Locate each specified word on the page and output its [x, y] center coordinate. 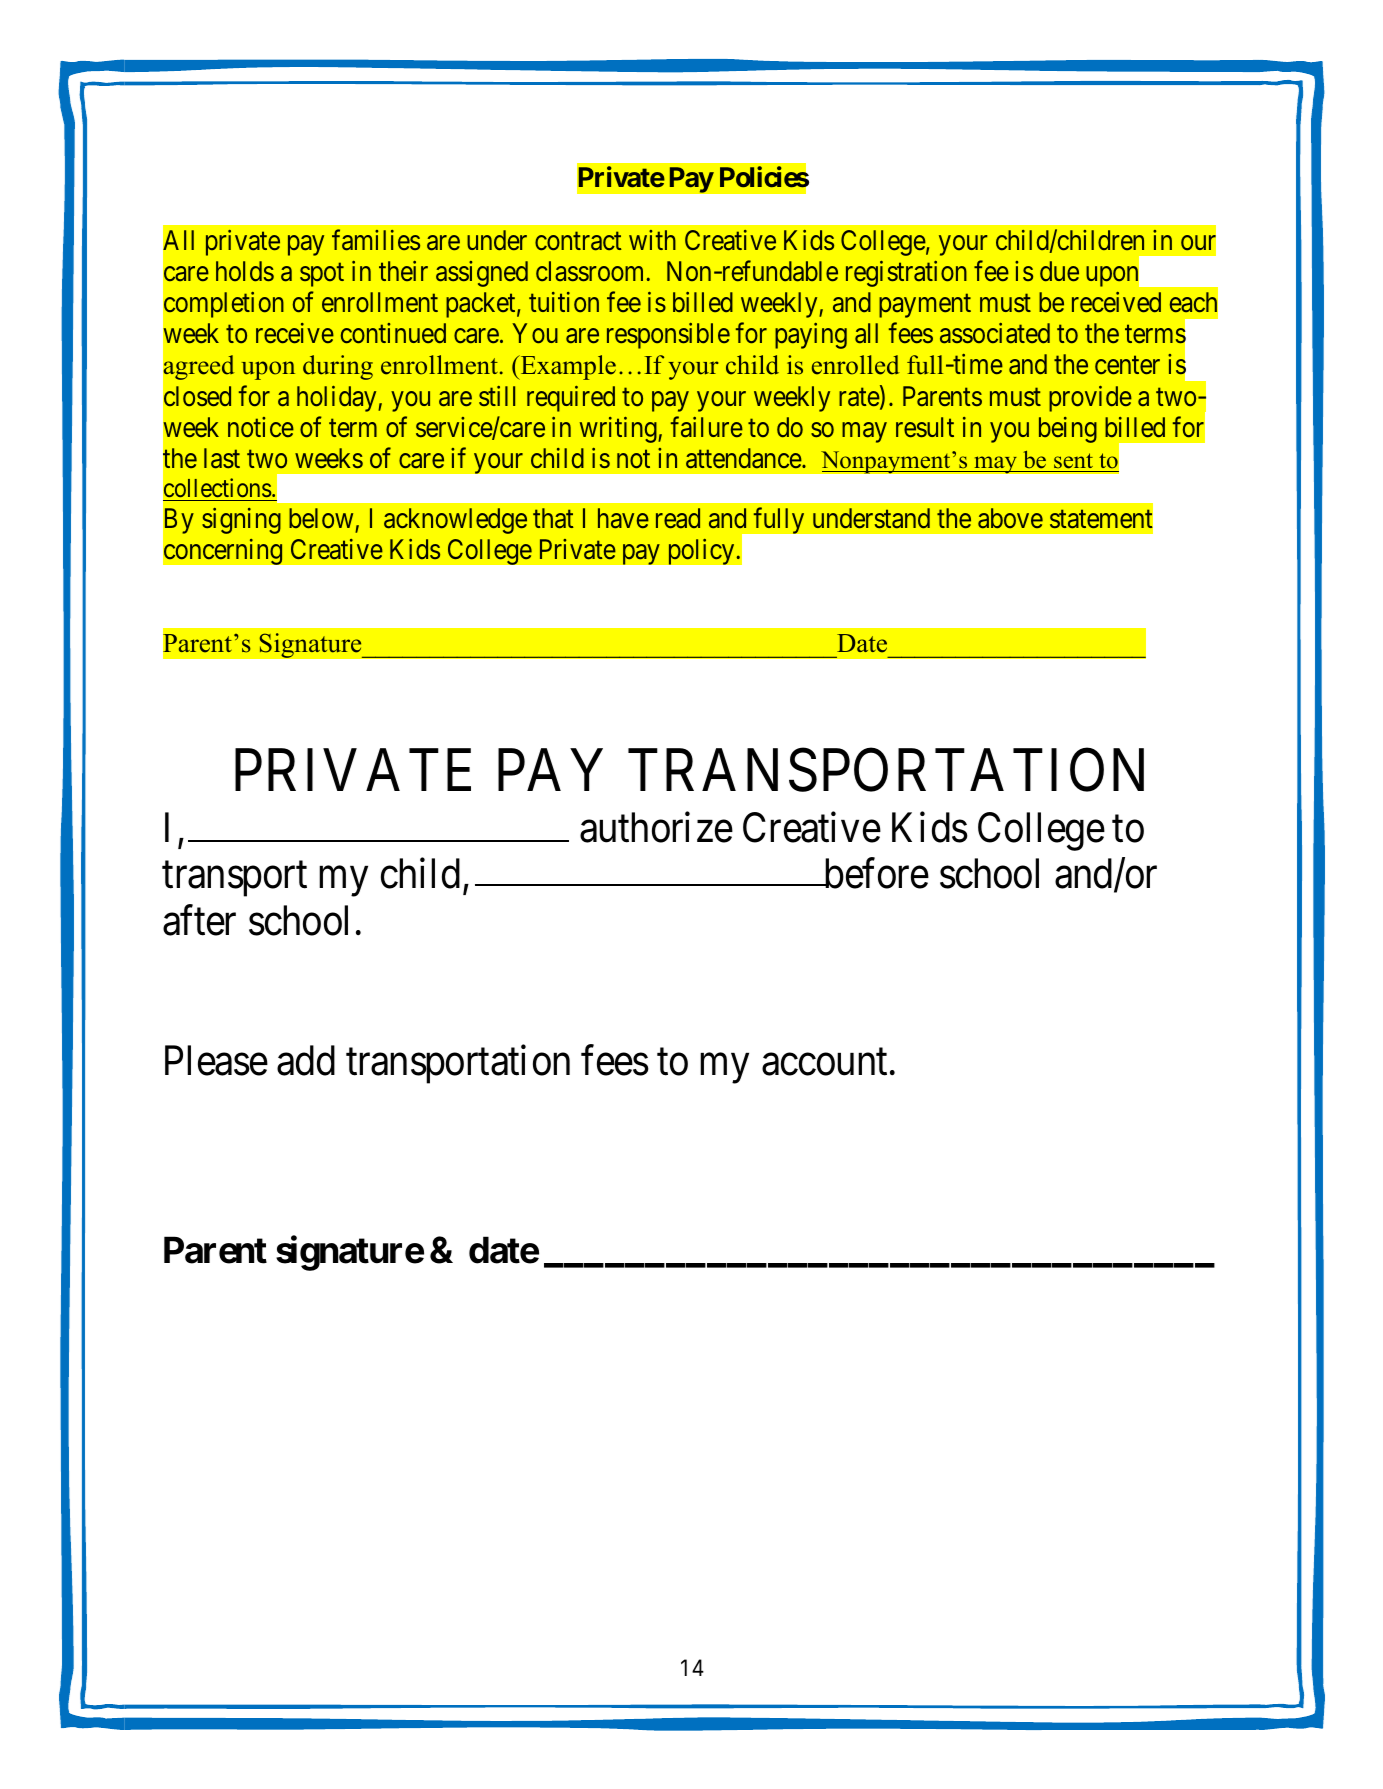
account [824, 1063]
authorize [656, 827]
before [875, 874]
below [321, 518]
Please [216, 1061]
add [306, 1061]
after [199, 921]
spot [322, 275]
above [1010, 518]
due [1059, 271]
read [678, 518]
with [652, 240]
